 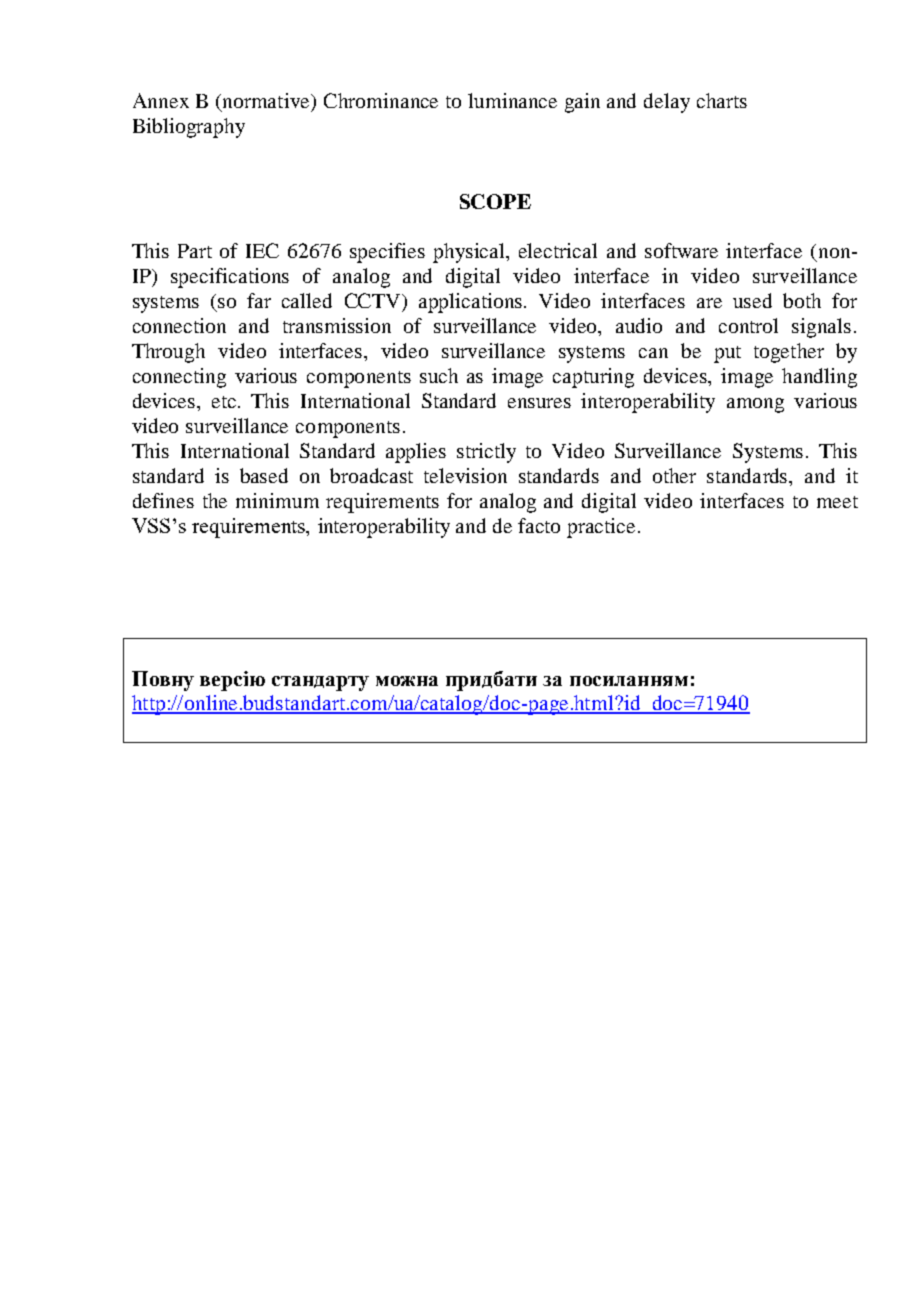 What do you see at coordinates (681, 250) in the screenshot?
I see `software` at bounding box center [681, 250].
